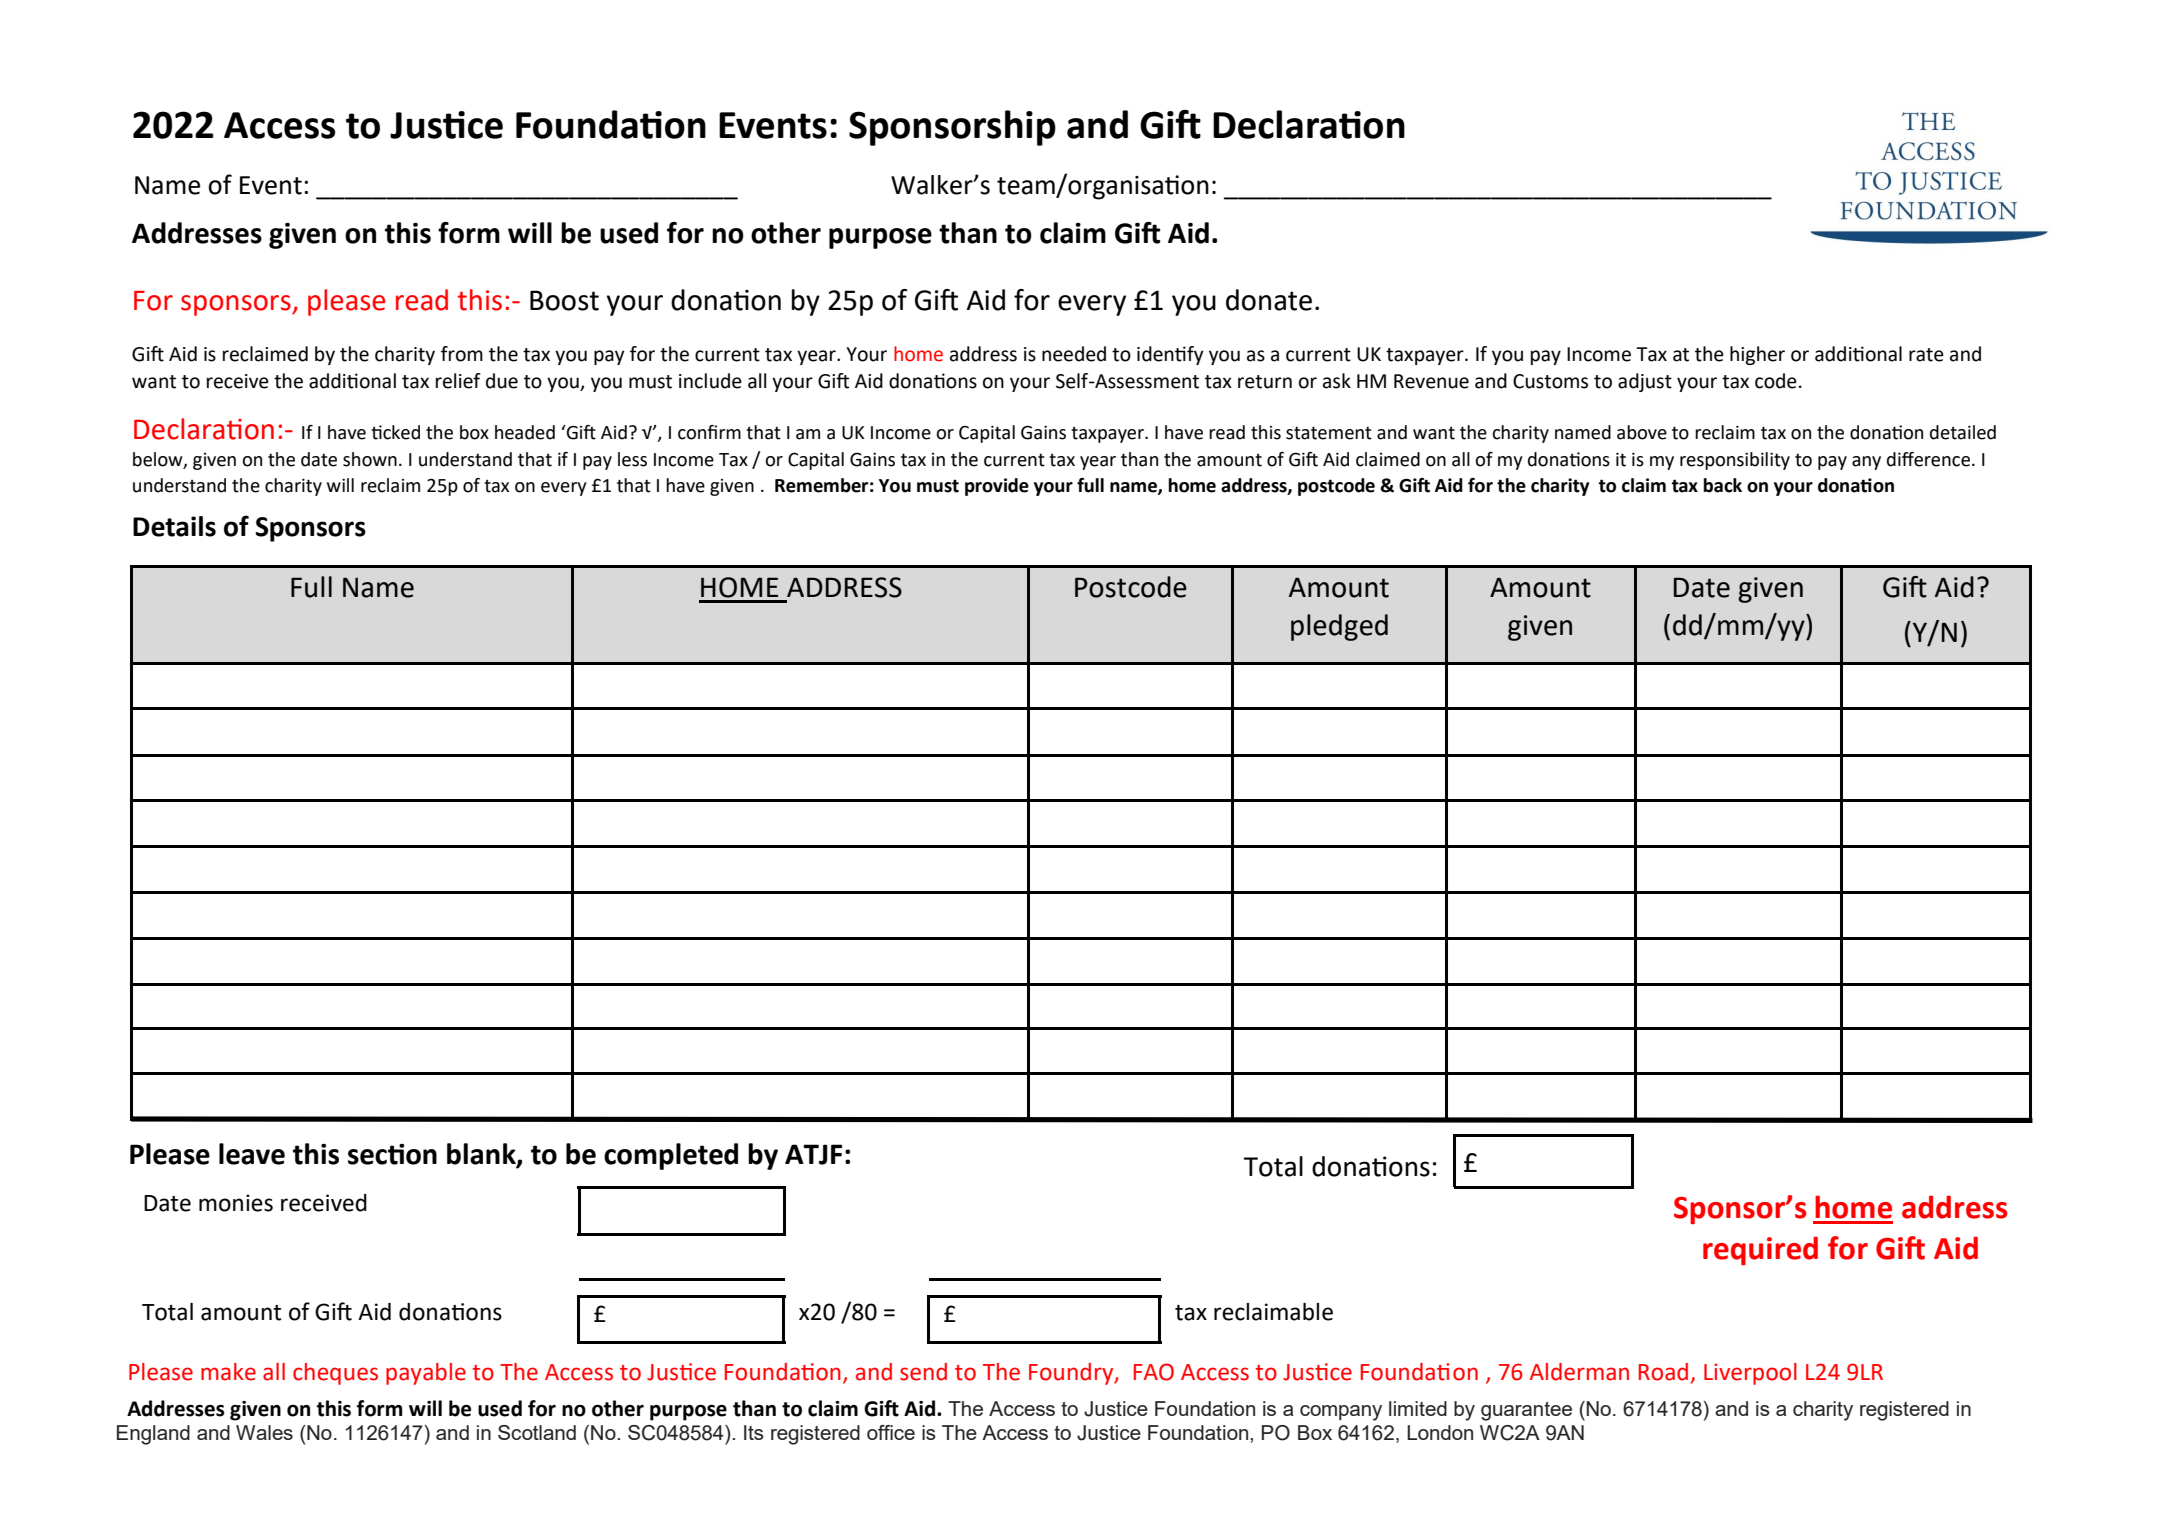 This page has width=2158, height=1526. Describe the element at coordinates (1760, 1250) in the page. I see `required` at that location.
